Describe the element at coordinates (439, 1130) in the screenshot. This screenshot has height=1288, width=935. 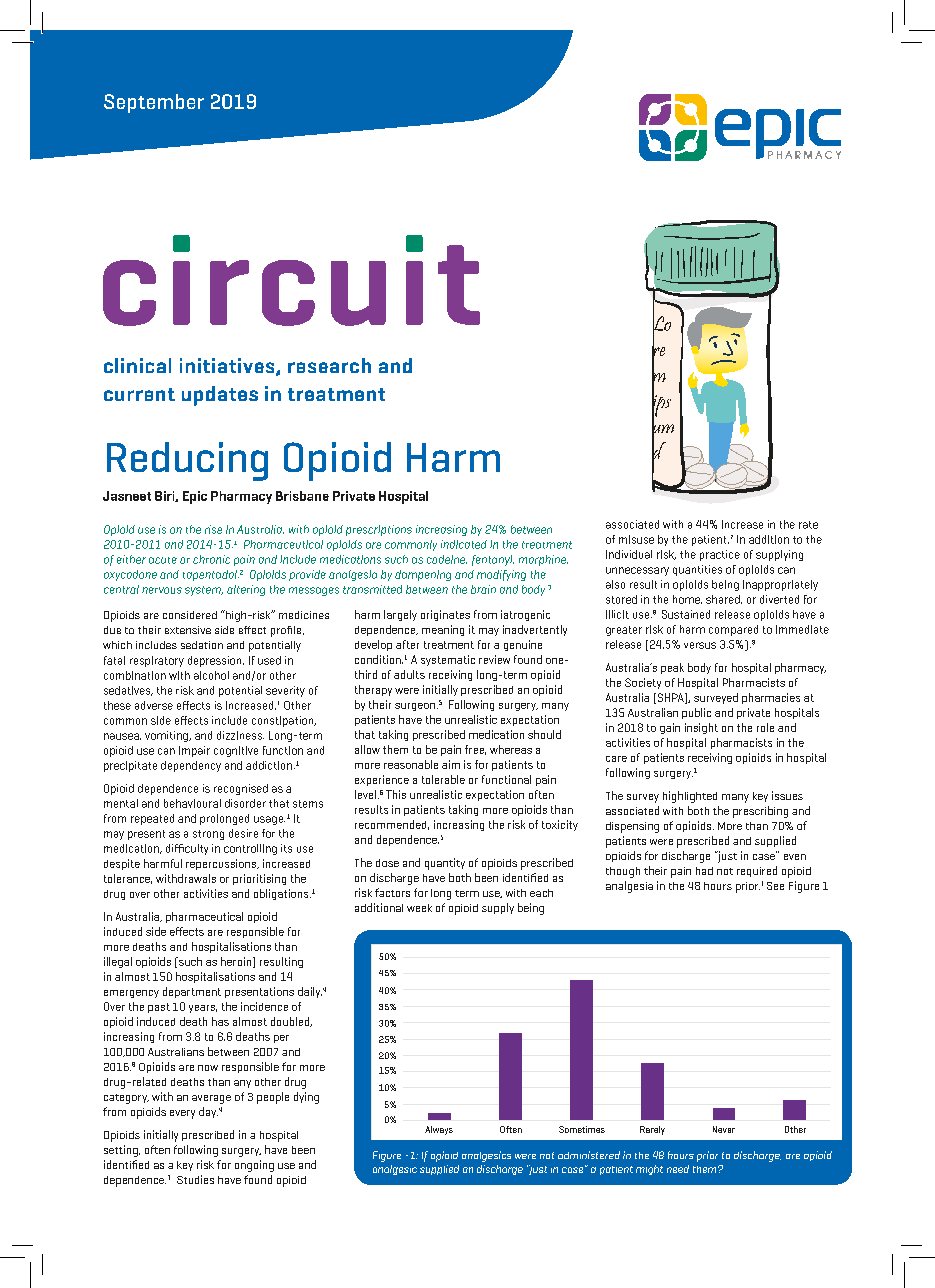
I see `Always` at that location.
